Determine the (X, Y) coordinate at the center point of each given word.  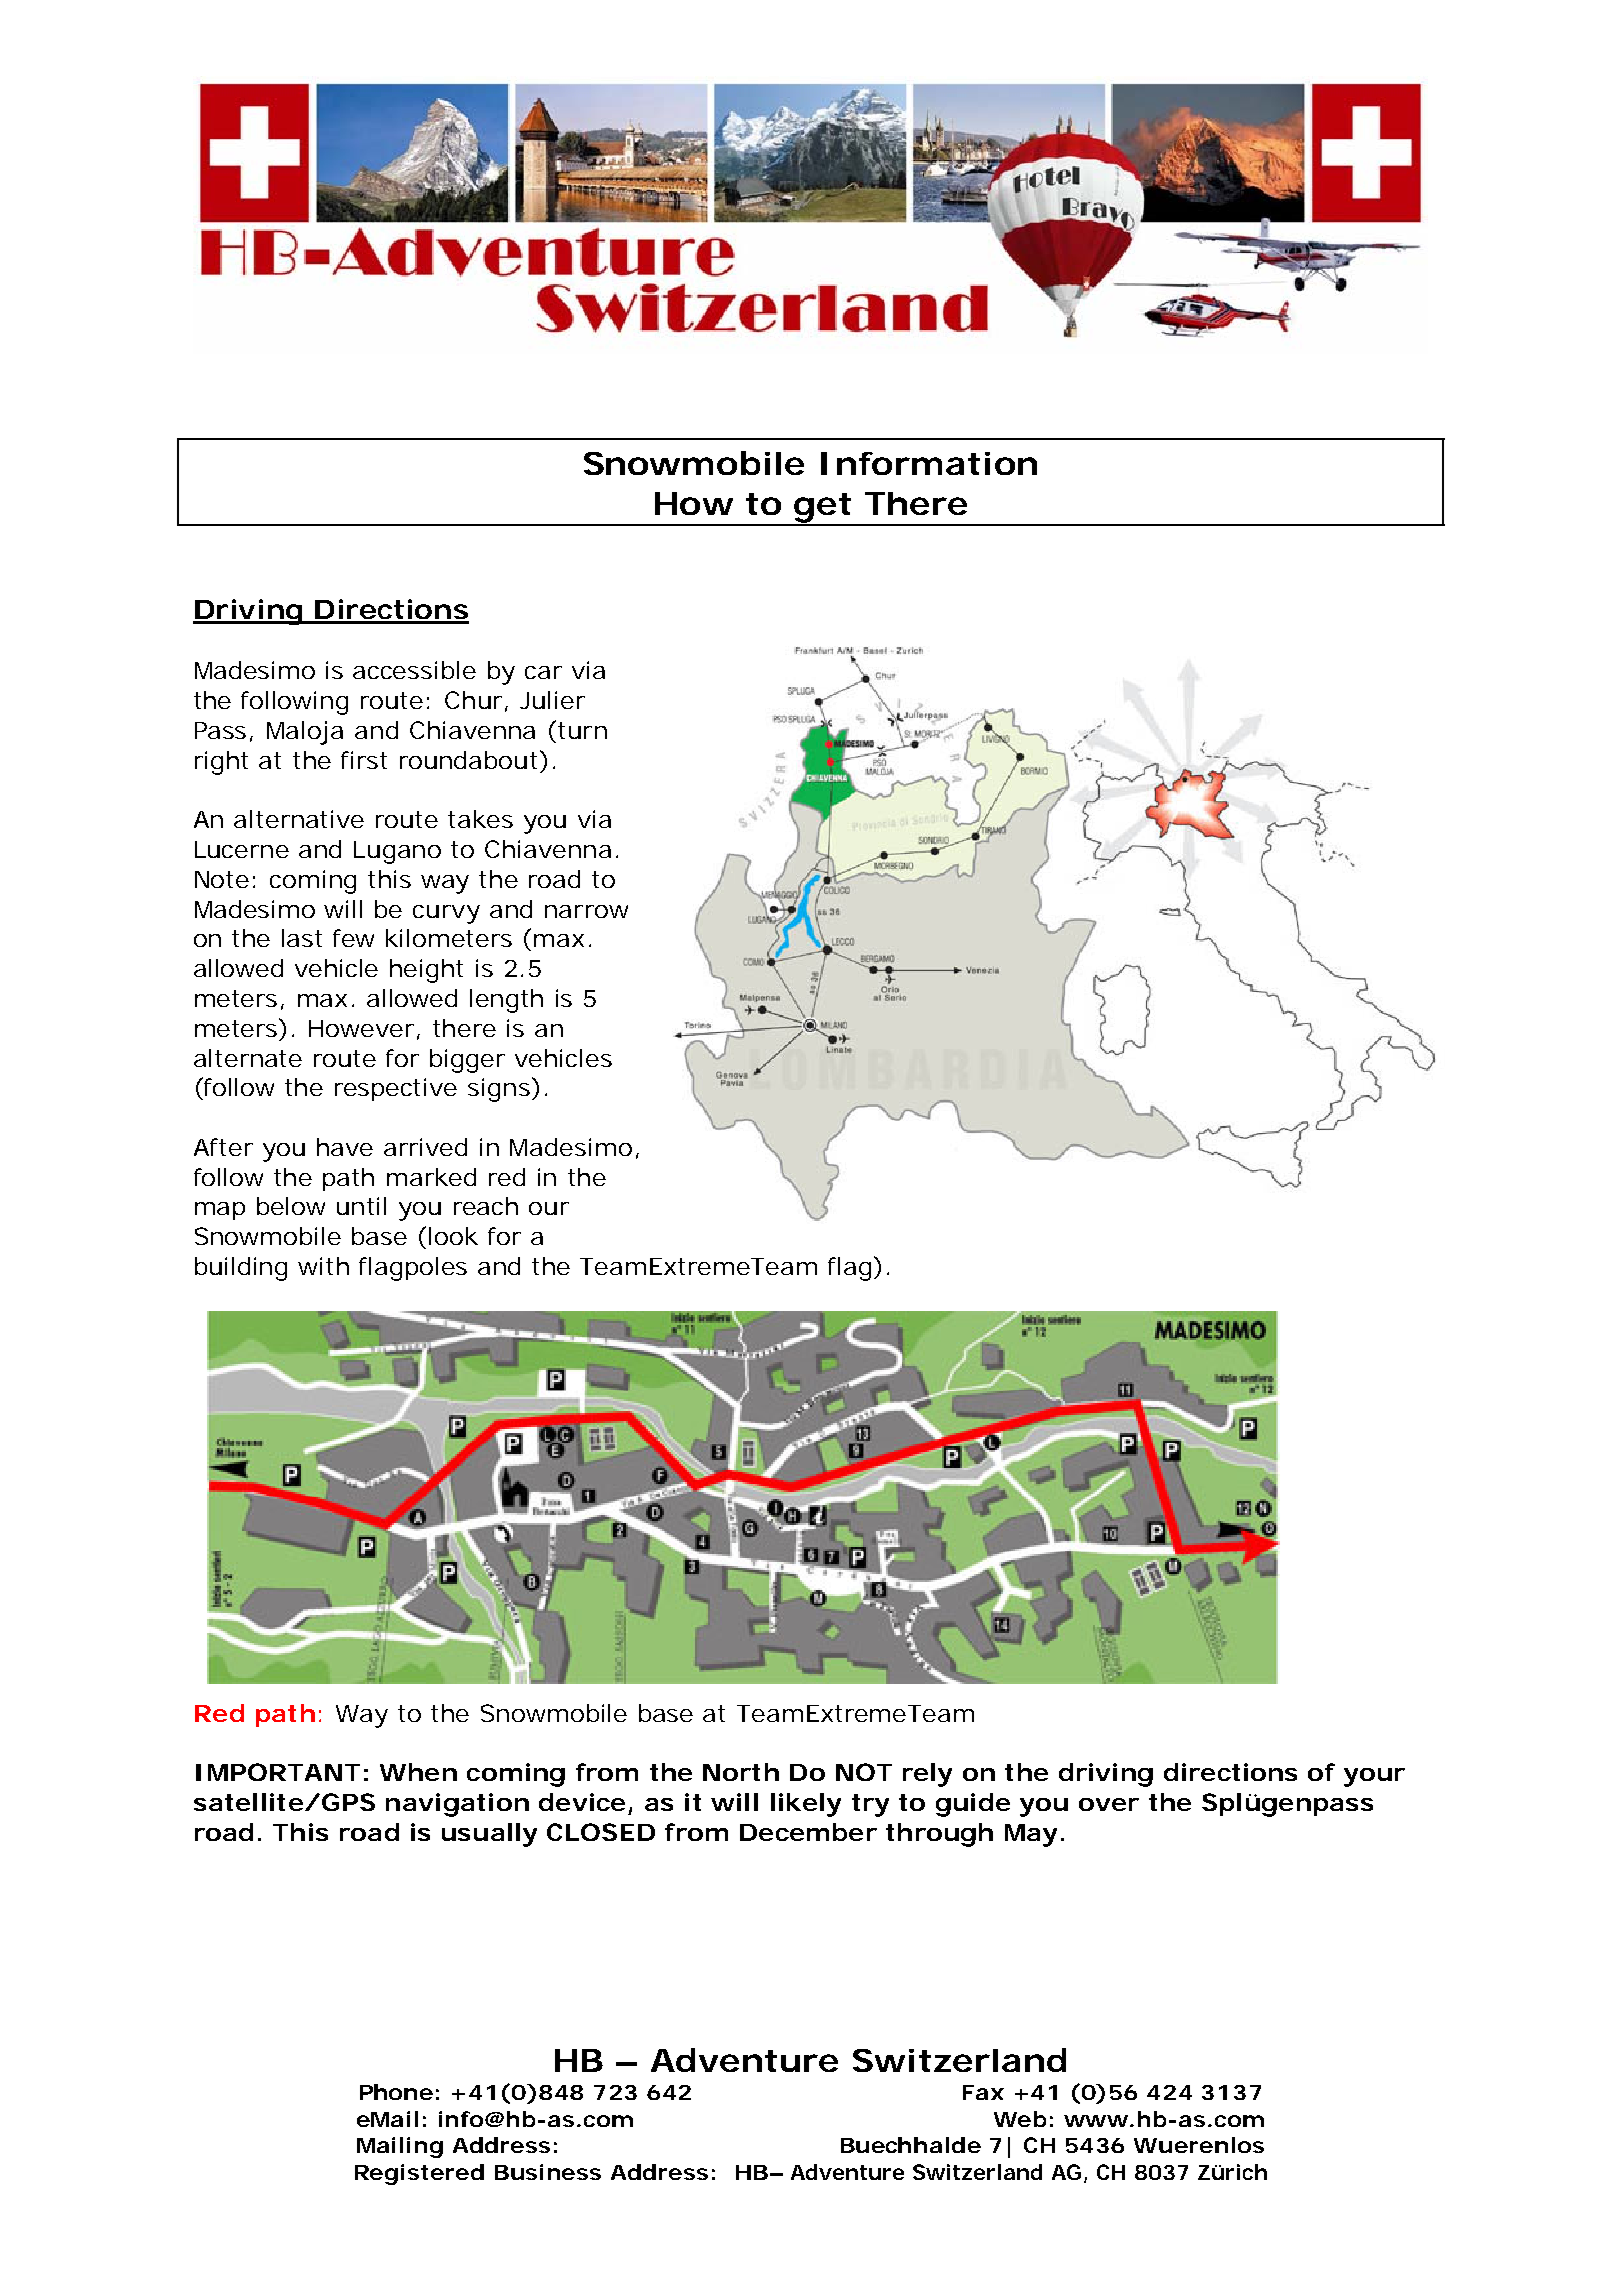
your (1374, 1777)
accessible (414, 670)
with (323, 1266)
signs (500, 1089)
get (822, 509)
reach (486, 1206)
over (1109, 1804)
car (543, 672)
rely (927, 1775)
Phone (396, 2092)
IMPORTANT (278, 1772)
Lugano (397, 852)
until (361, 1206)
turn (582, 730)
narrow (586, 911)
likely (806, 1805)
